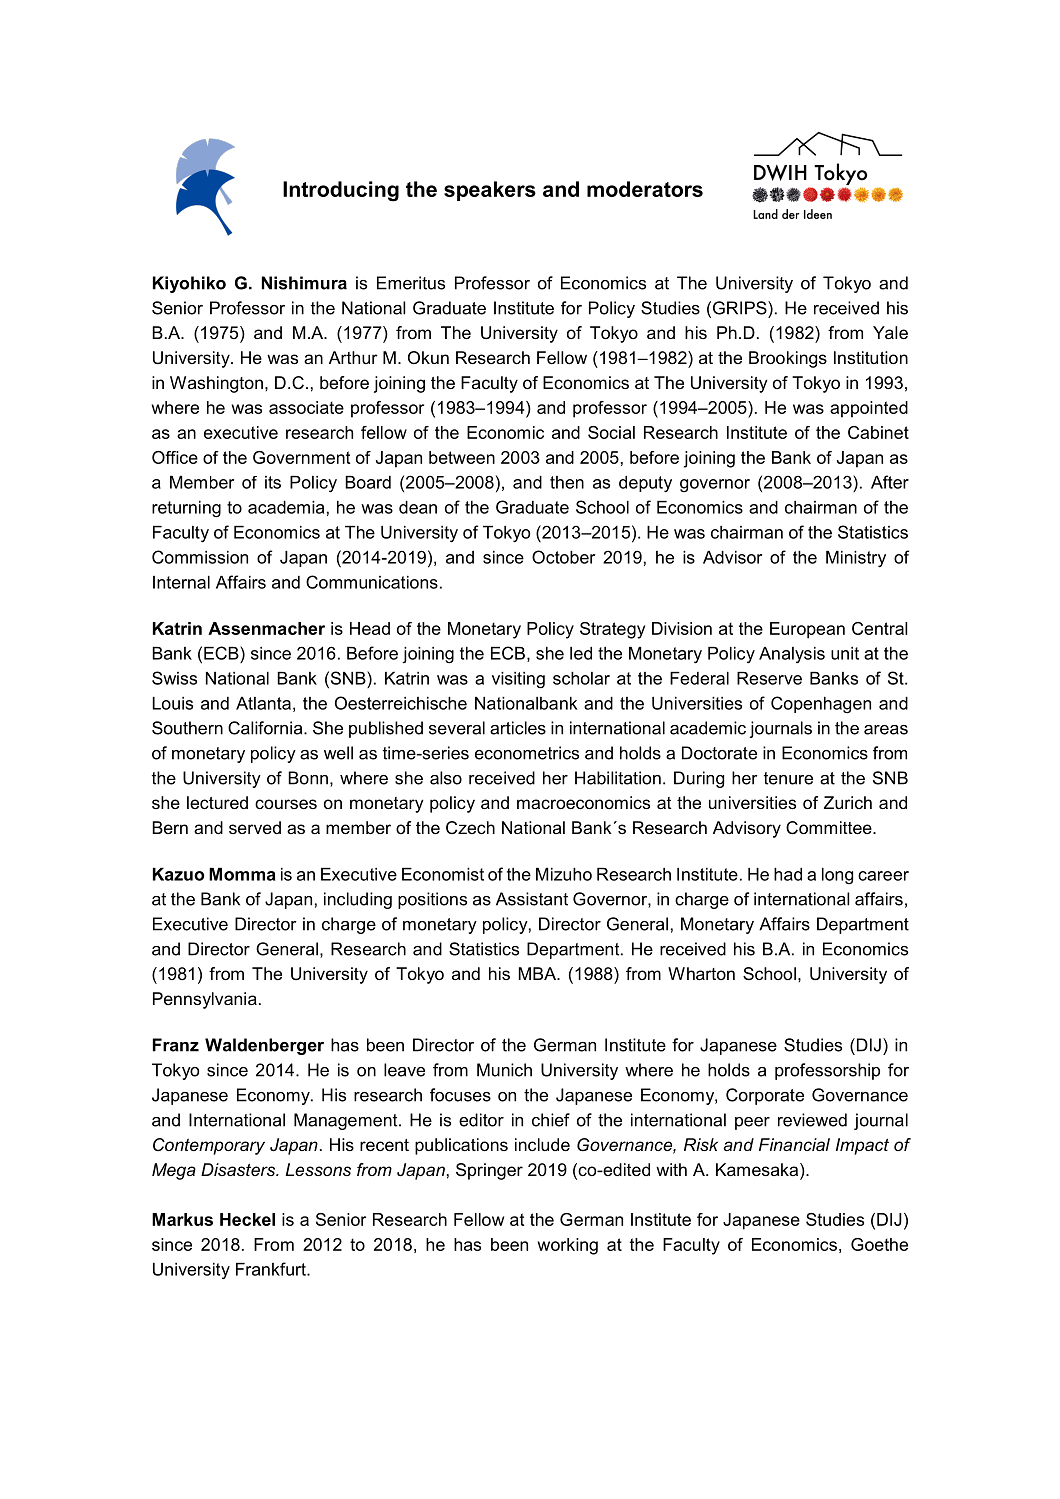  Describe the element at coordinates (490, 191) in the image. I see `speakers` at that location.
